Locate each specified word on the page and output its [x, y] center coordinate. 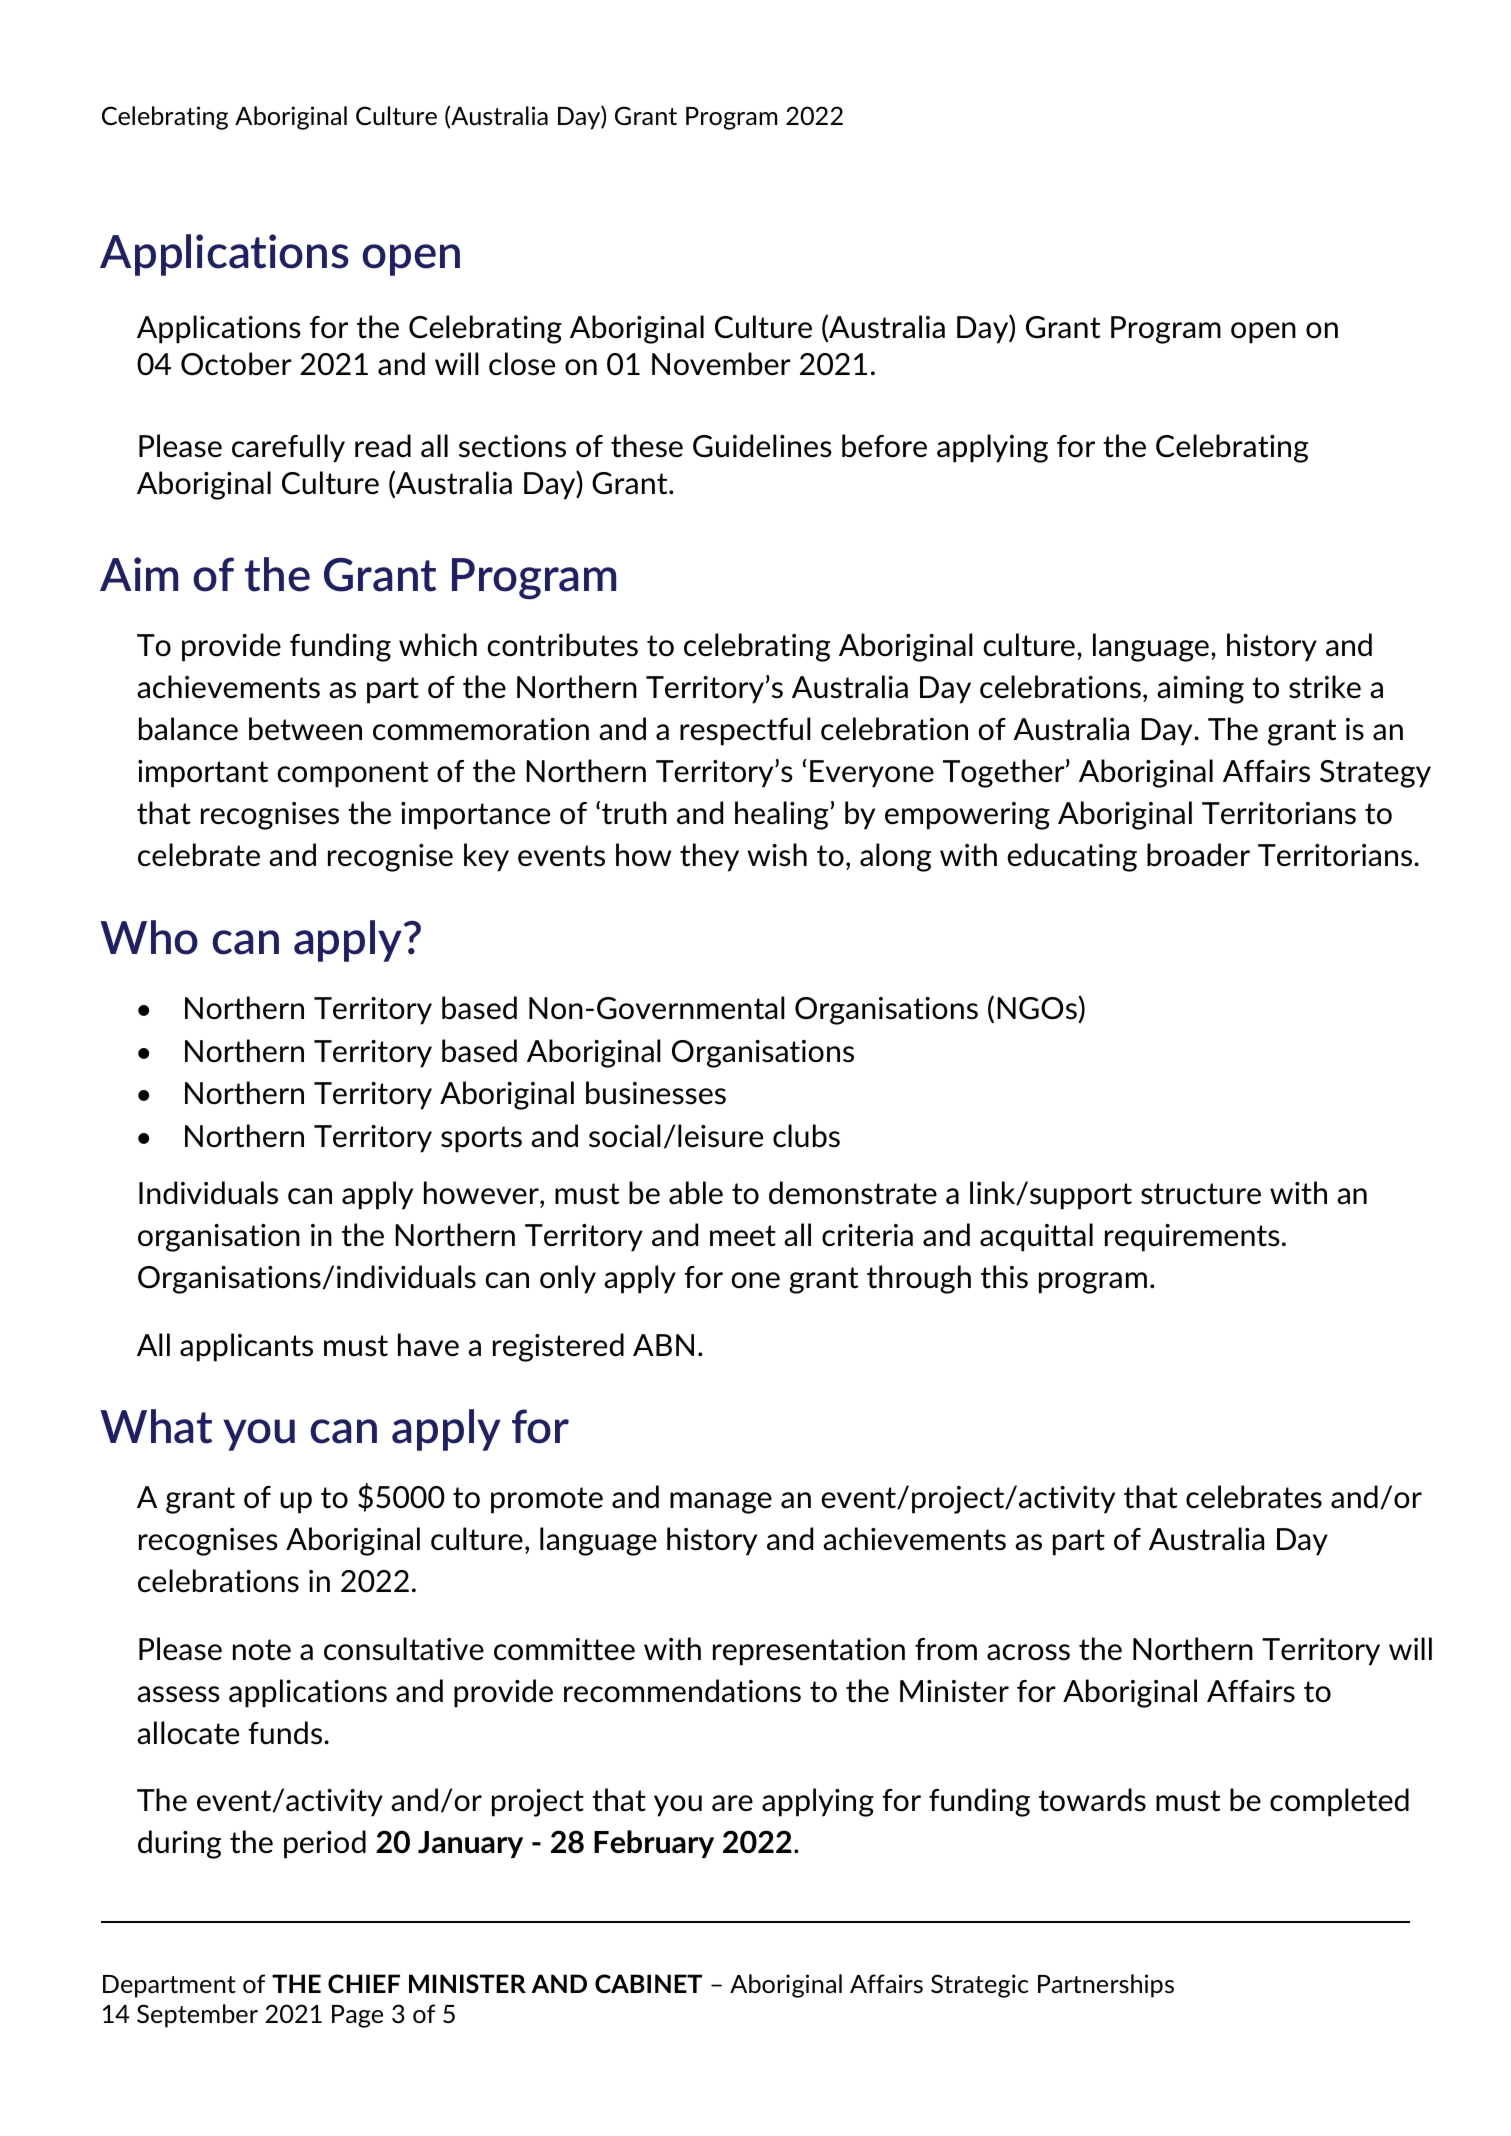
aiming [1200, 690]
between [305, 729]
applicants [246, 1347]
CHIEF [364, 1983]
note [262, 1650]
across [1028, 1652]
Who [149, 937]
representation [809, 1652]
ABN [663, 1345]
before [884, 445]
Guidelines [762, 446]
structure [1201, 1194]
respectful [745, 731]
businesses [656, 1093]
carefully [288, 448]
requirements [1192, 1238]
